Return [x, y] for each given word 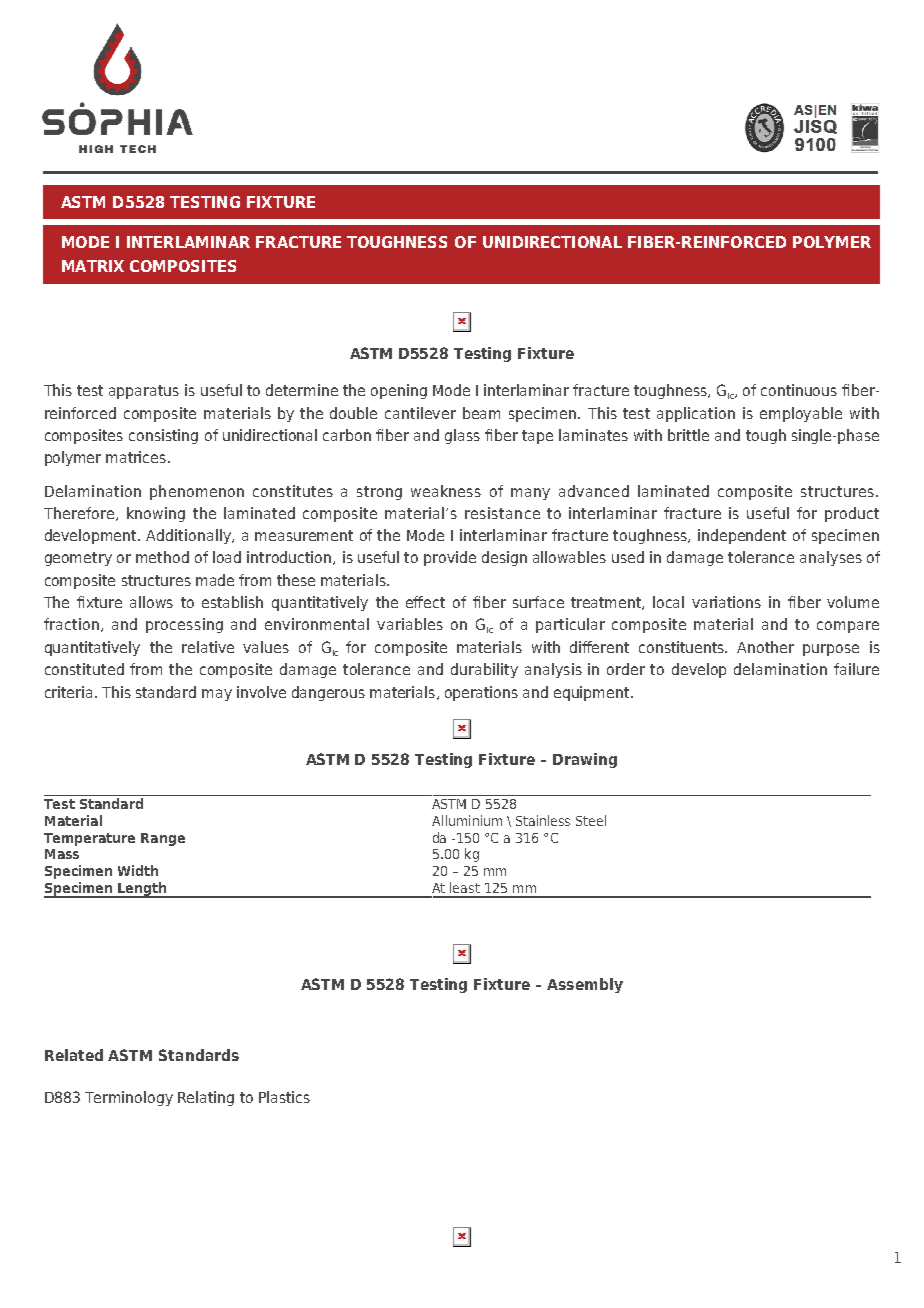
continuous [799, 390]
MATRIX [93, 266]
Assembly [585, 985]
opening [399, 391]
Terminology [129, 1098]
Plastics [284, 1097]
